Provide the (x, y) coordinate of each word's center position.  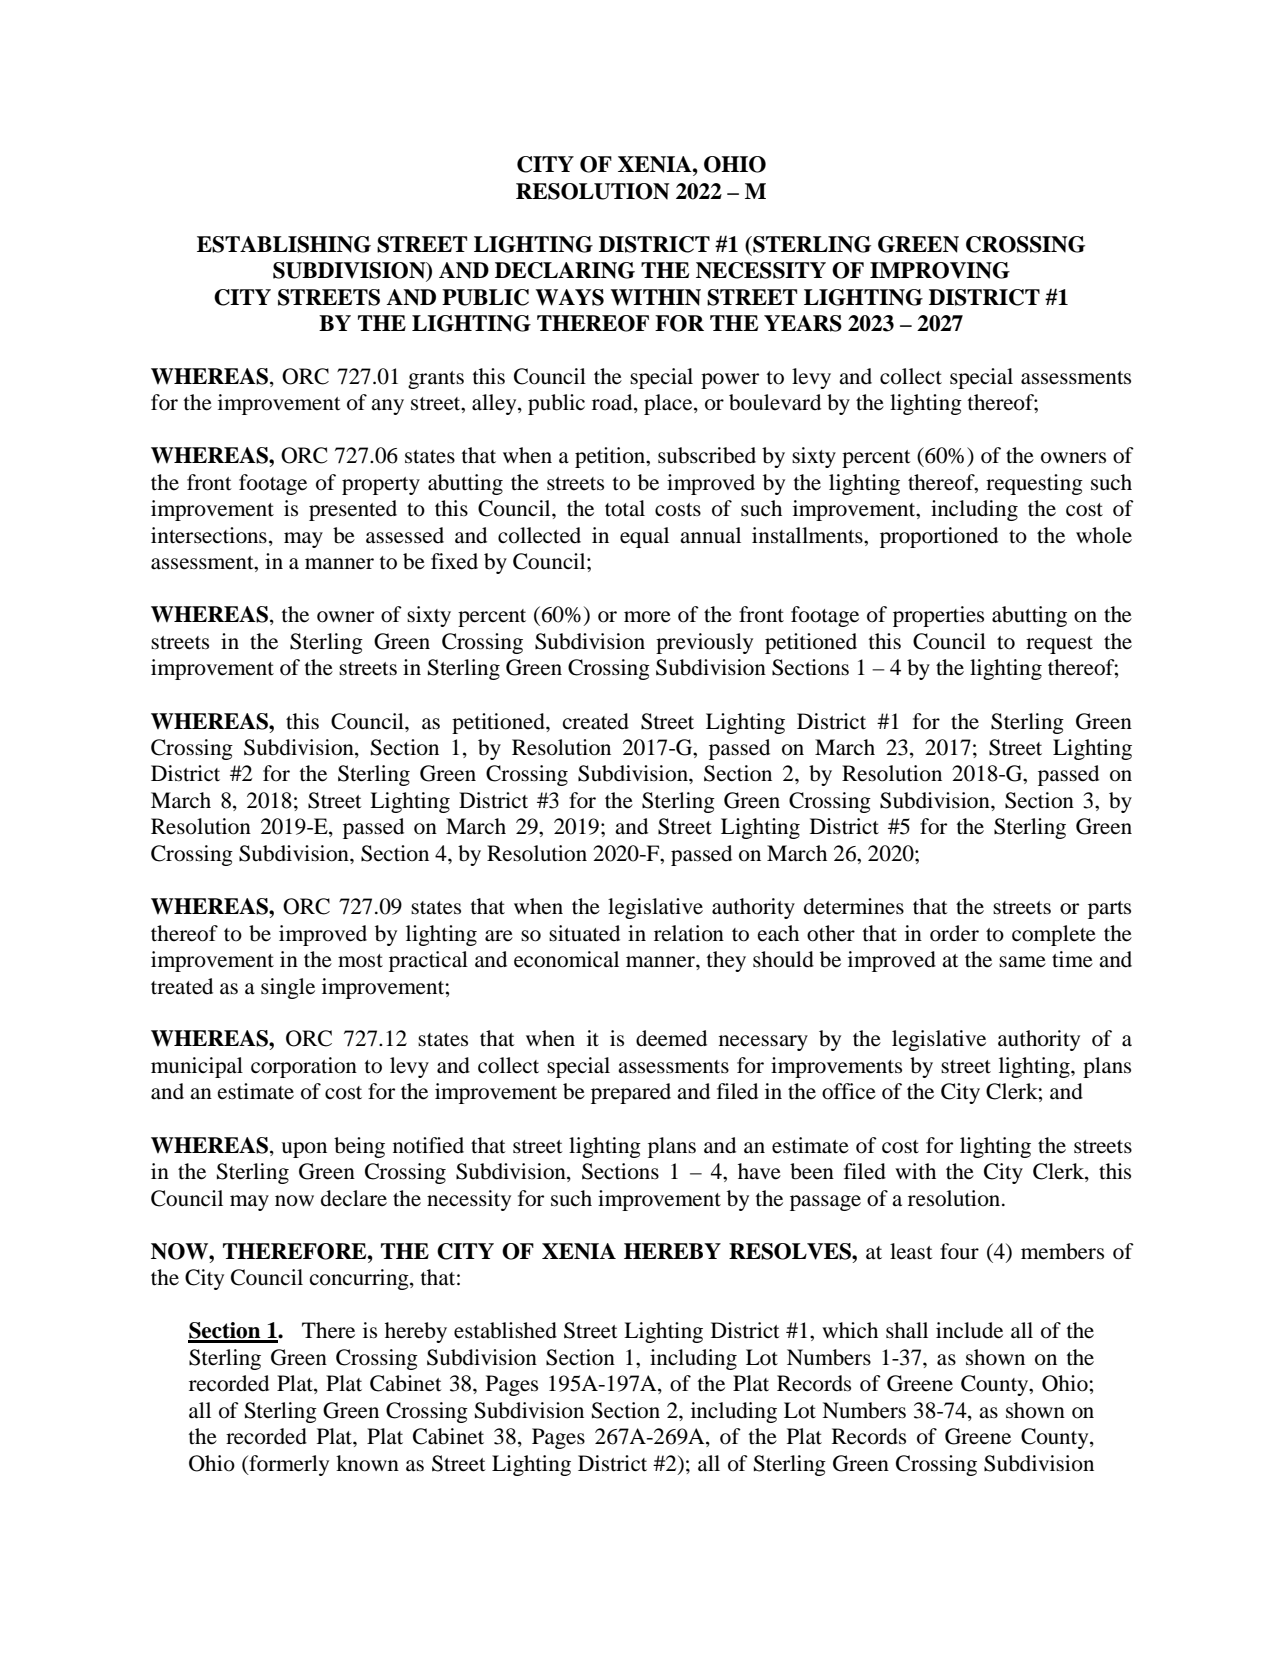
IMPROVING (940, 270)
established (505, 1330)
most (360, 961)
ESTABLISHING (284, 244)
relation (689, 933)
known (367, 1463)
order (954, 933)
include (969, 1330)
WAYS (569, 297)
